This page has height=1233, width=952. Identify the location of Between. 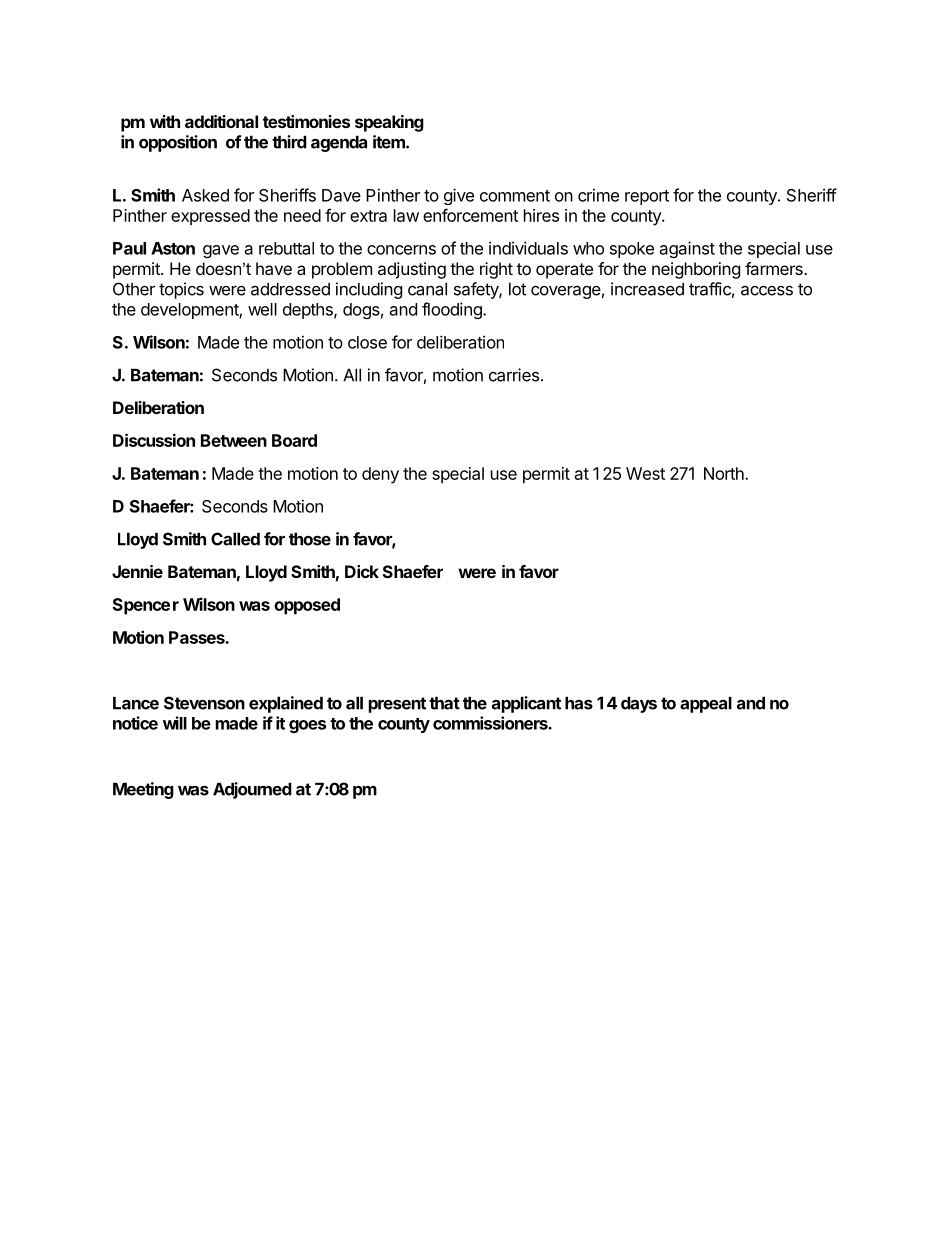
(234, 440).
